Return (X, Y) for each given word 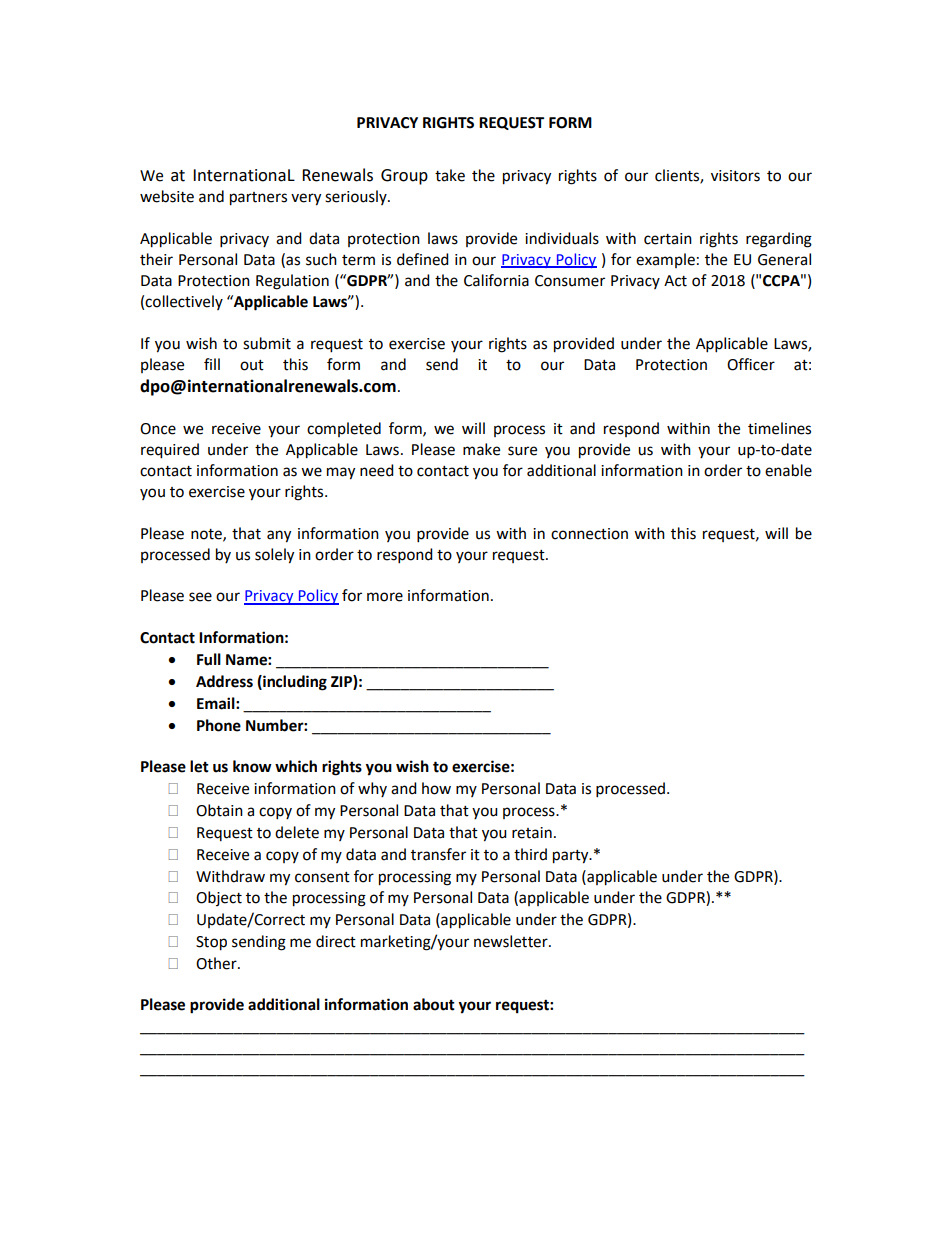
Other (217, 963)
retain (532, 833)
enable (788, 470)
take (450, 175)
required (170, 451)
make (481, 449)
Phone (219, 725)
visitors (735, 176)
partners (258, 199)
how (436, 788)
